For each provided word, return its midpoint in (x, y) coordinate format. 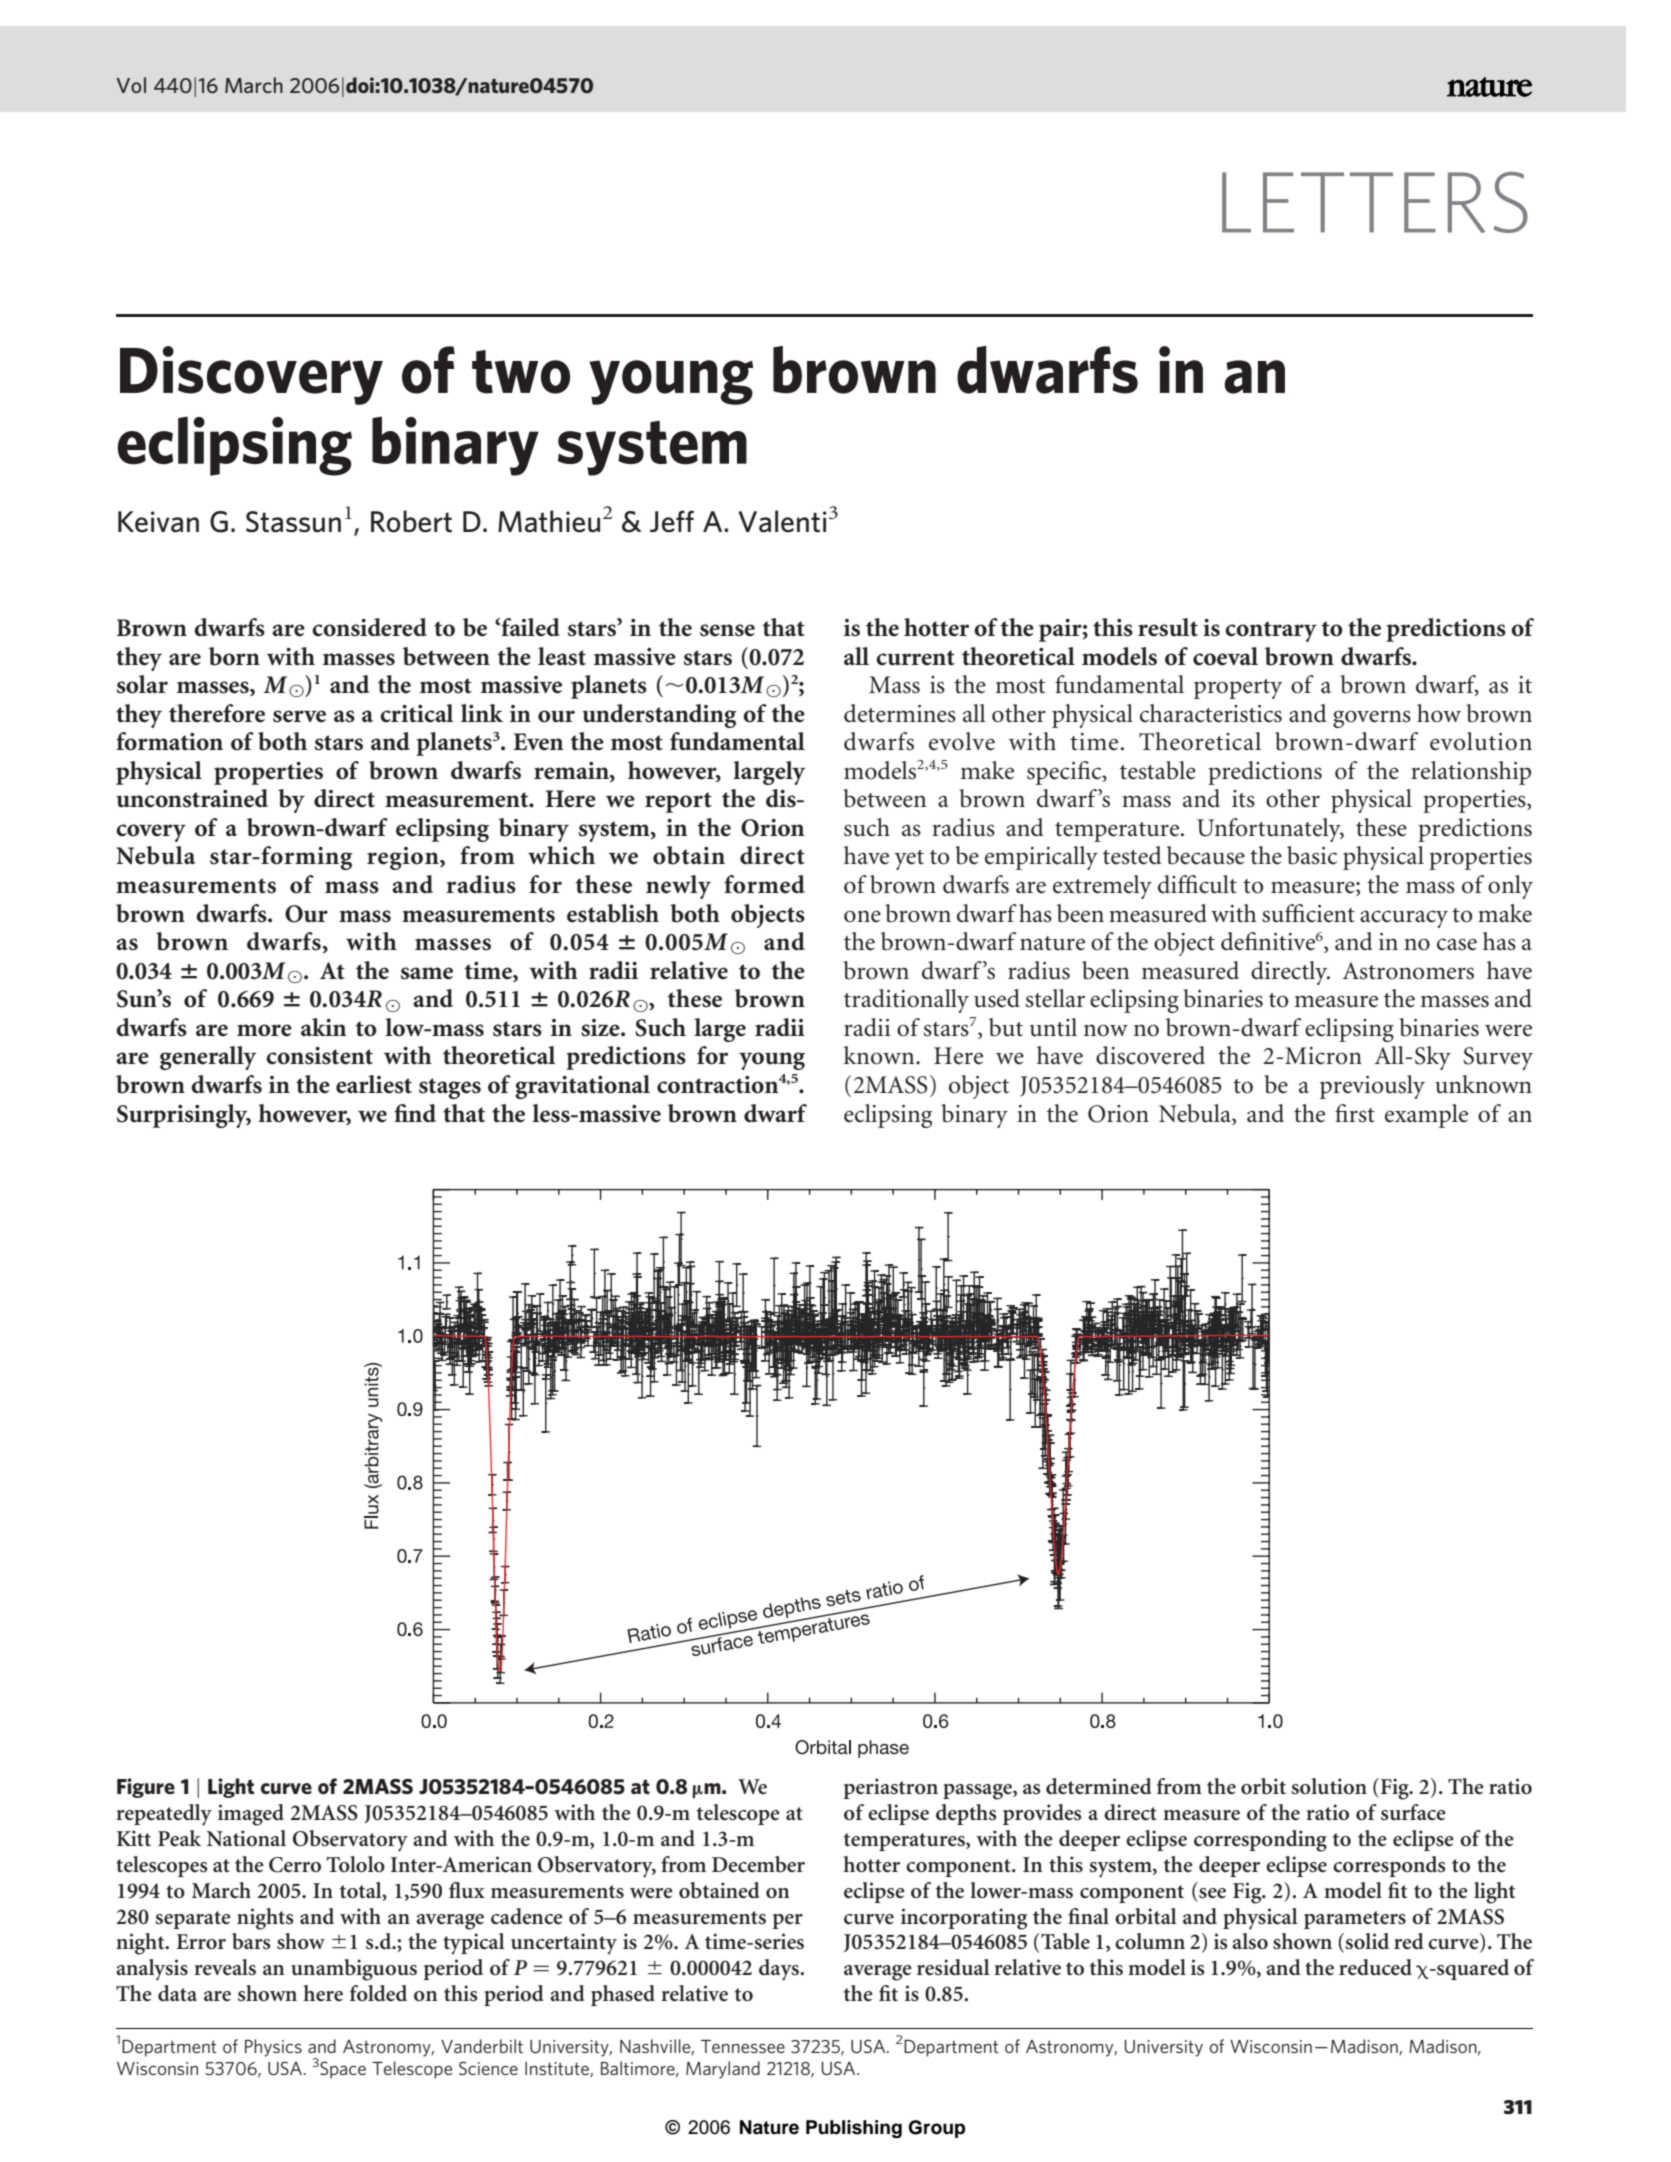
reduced (1375, 1967)
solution (1329, 1786)
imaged (251, 1815)
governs (1372, 719)
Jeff (672, 521)
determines (900, 713)
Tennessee (743, 2046)
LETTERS (1375, 202)
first (1355, 1113)
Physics (273, 2048)
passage (978, 1792)
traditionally (906, 1001)
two (521, 372)
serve (299, 716)
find (415, 1113)
